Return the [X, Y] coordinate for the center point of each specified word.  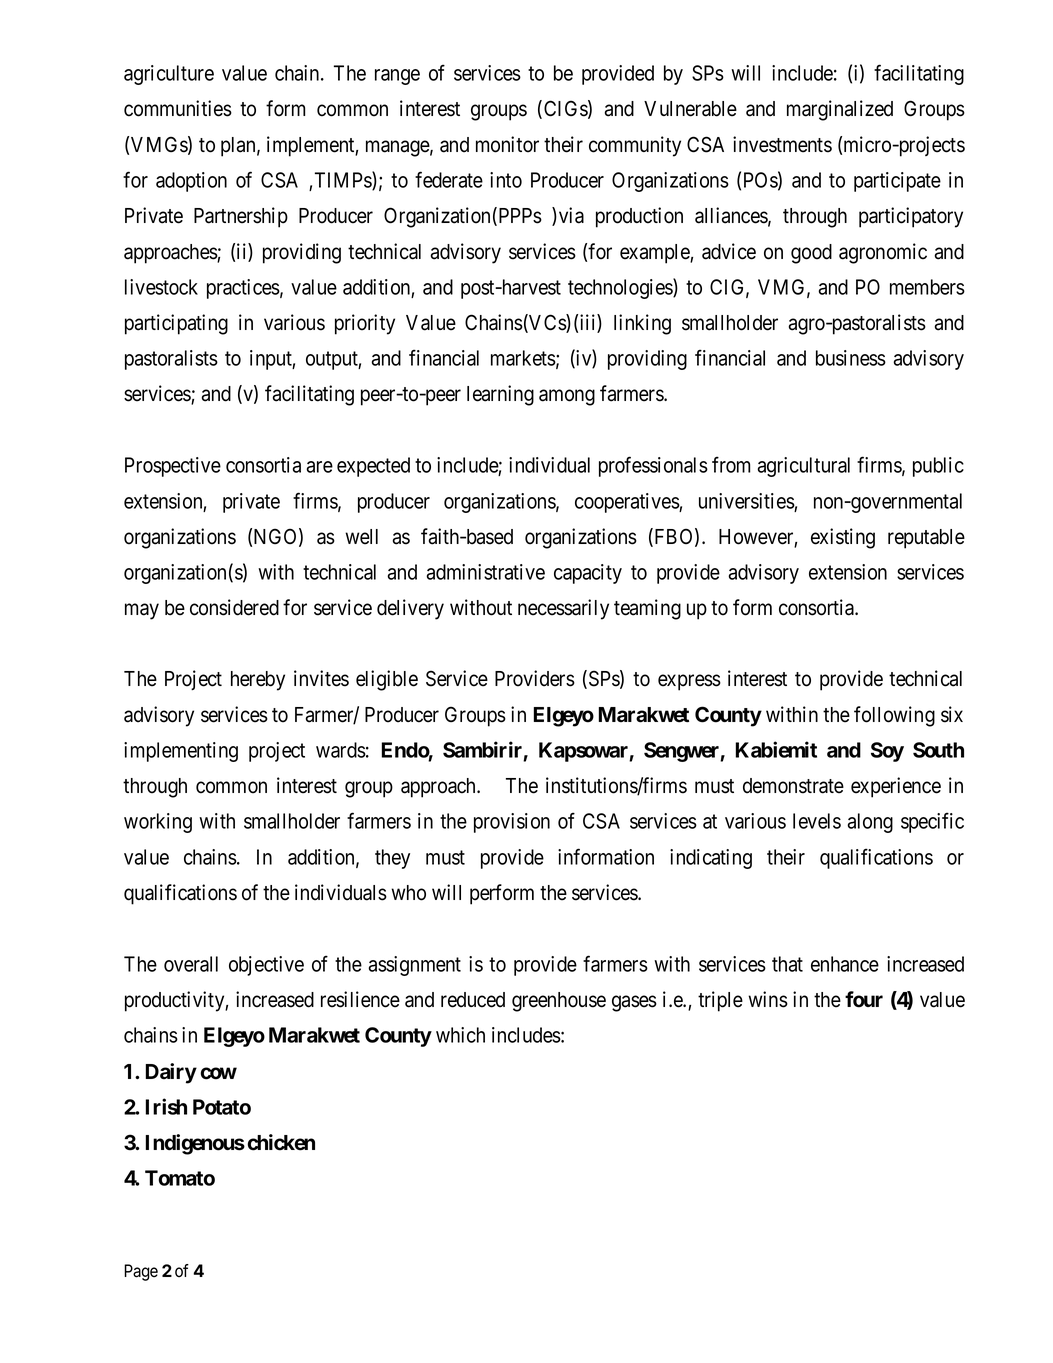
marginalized [840, 110]
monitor [507, 144]
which [460, 1035]
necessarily [563, 609]
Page [141, 1272]
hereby [258, 681]
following [894, 716]
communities [178, 108]
